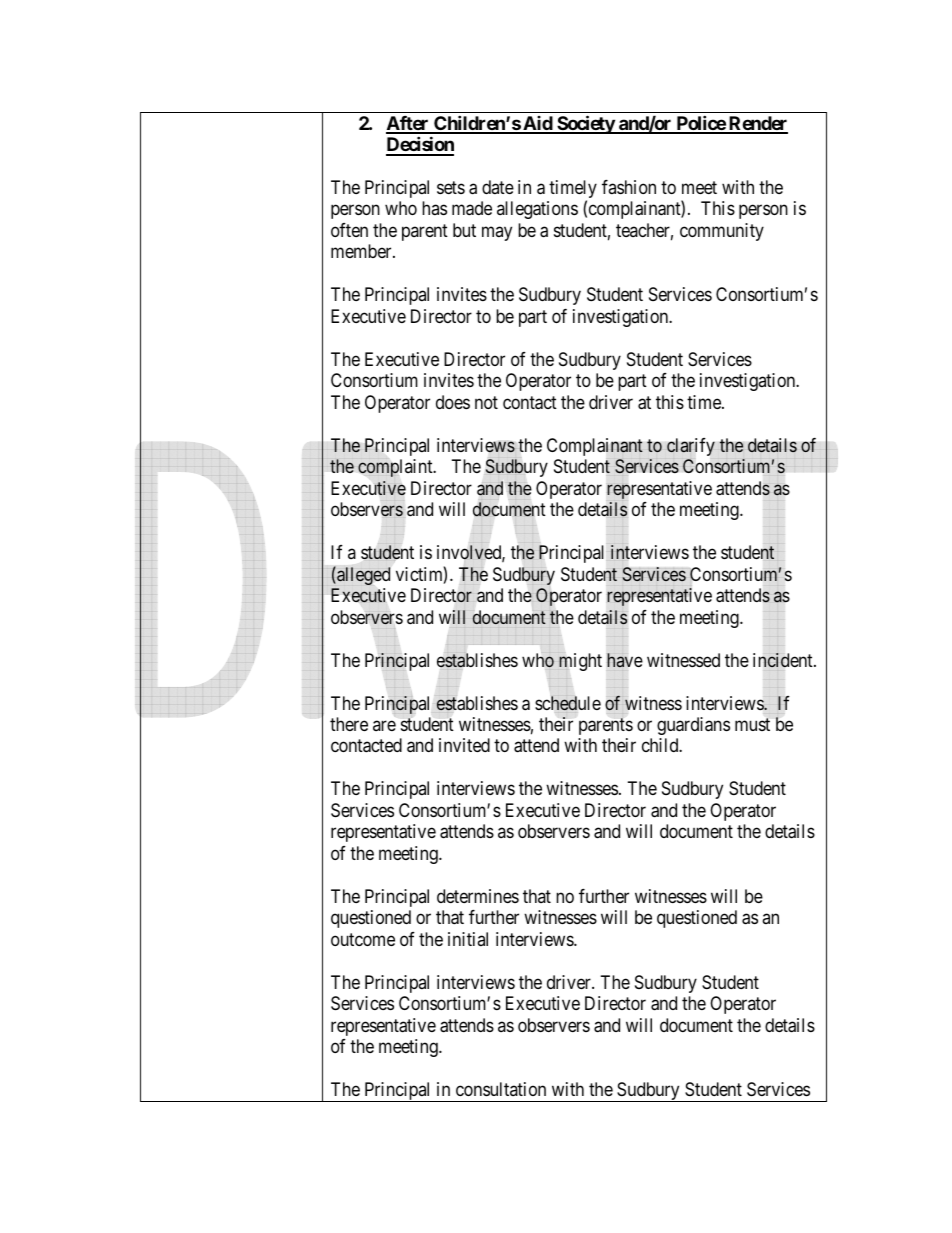 This screenshot has width=952, height=1233. What do you see at coordinates (396, 469) in the screenshot?
I see `complaint` at bounding box center [396, 469].
